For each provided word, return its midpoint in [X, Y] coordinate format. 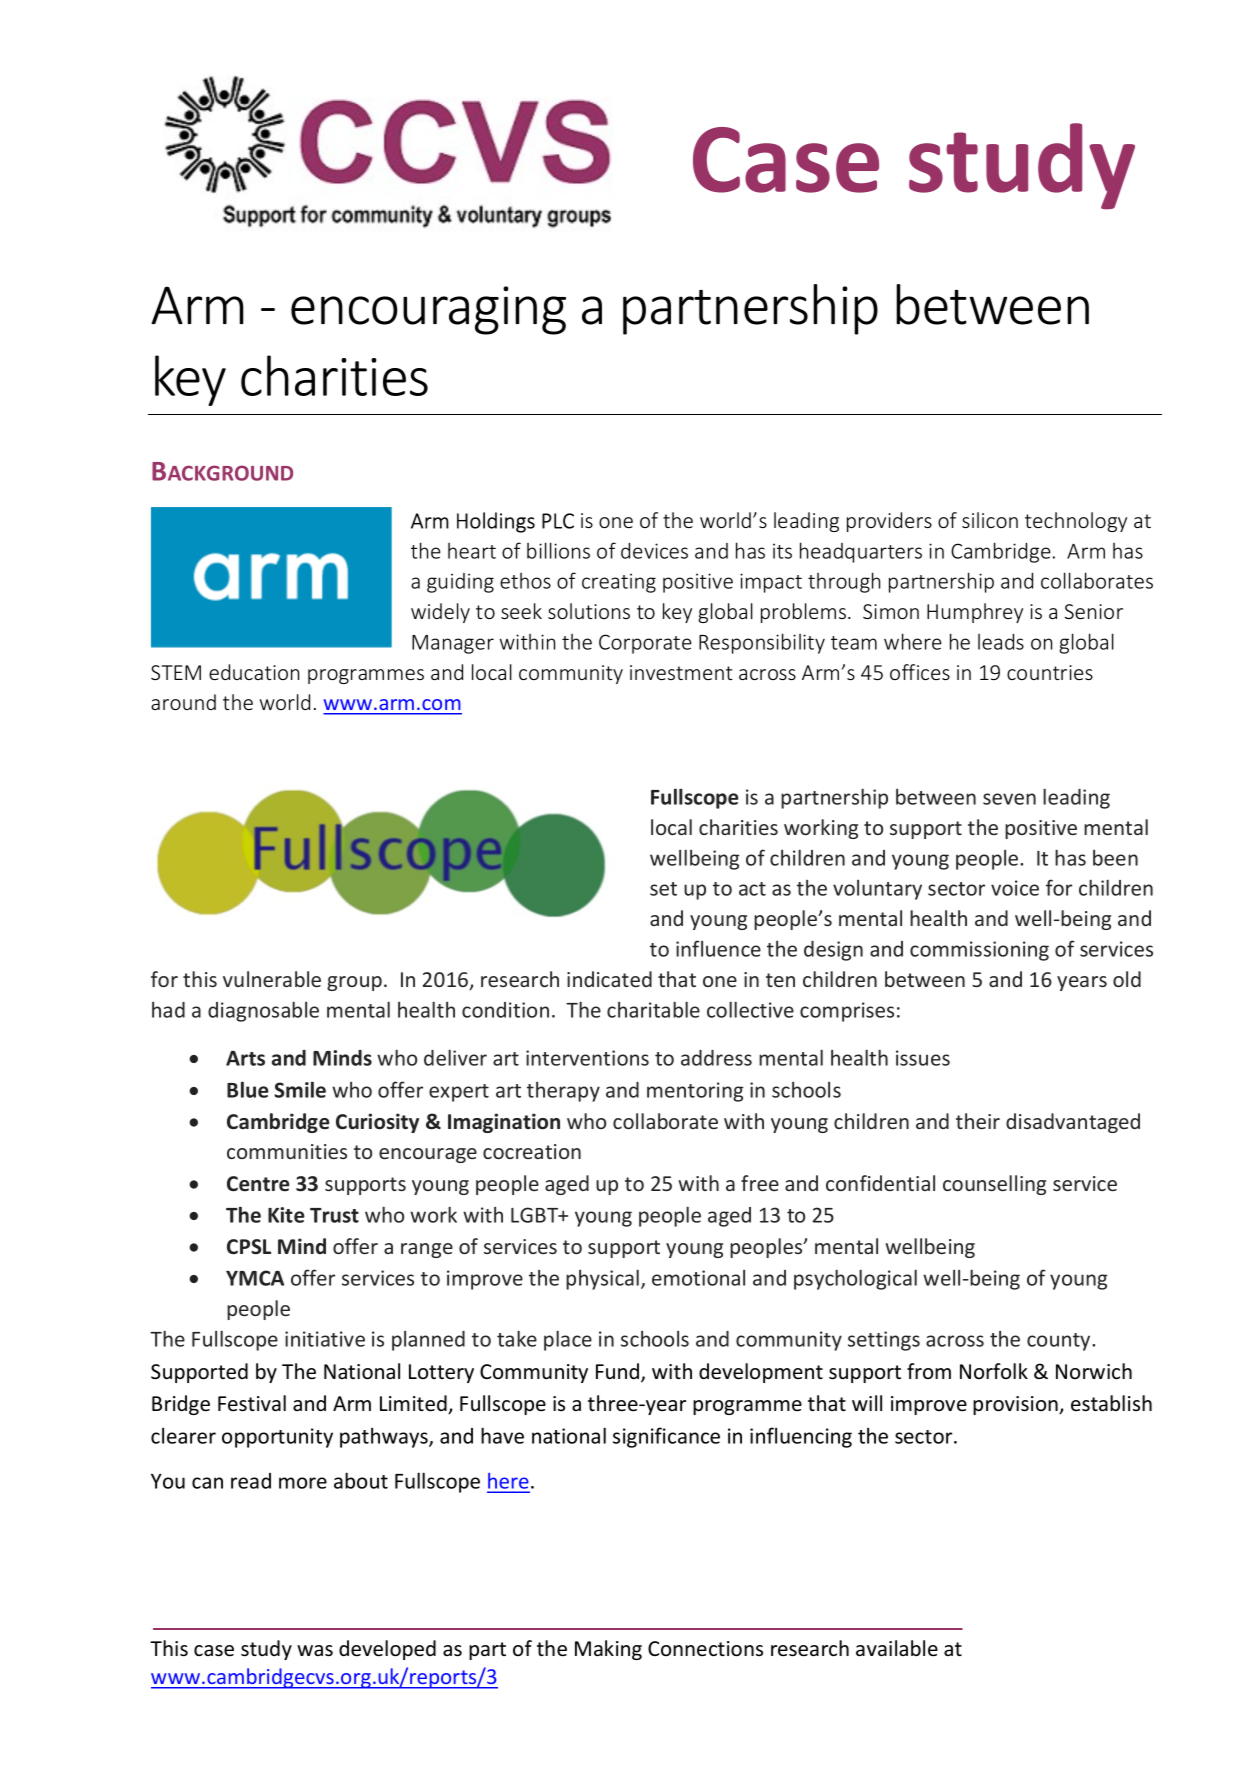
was [315, 1651]
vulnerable [272, 979]
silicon [990, 520]
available [897, 1648]
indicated [609, 979]
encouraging [428, 310]
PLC [558, 521]
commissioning [979, 951]
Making [608, 1650]
